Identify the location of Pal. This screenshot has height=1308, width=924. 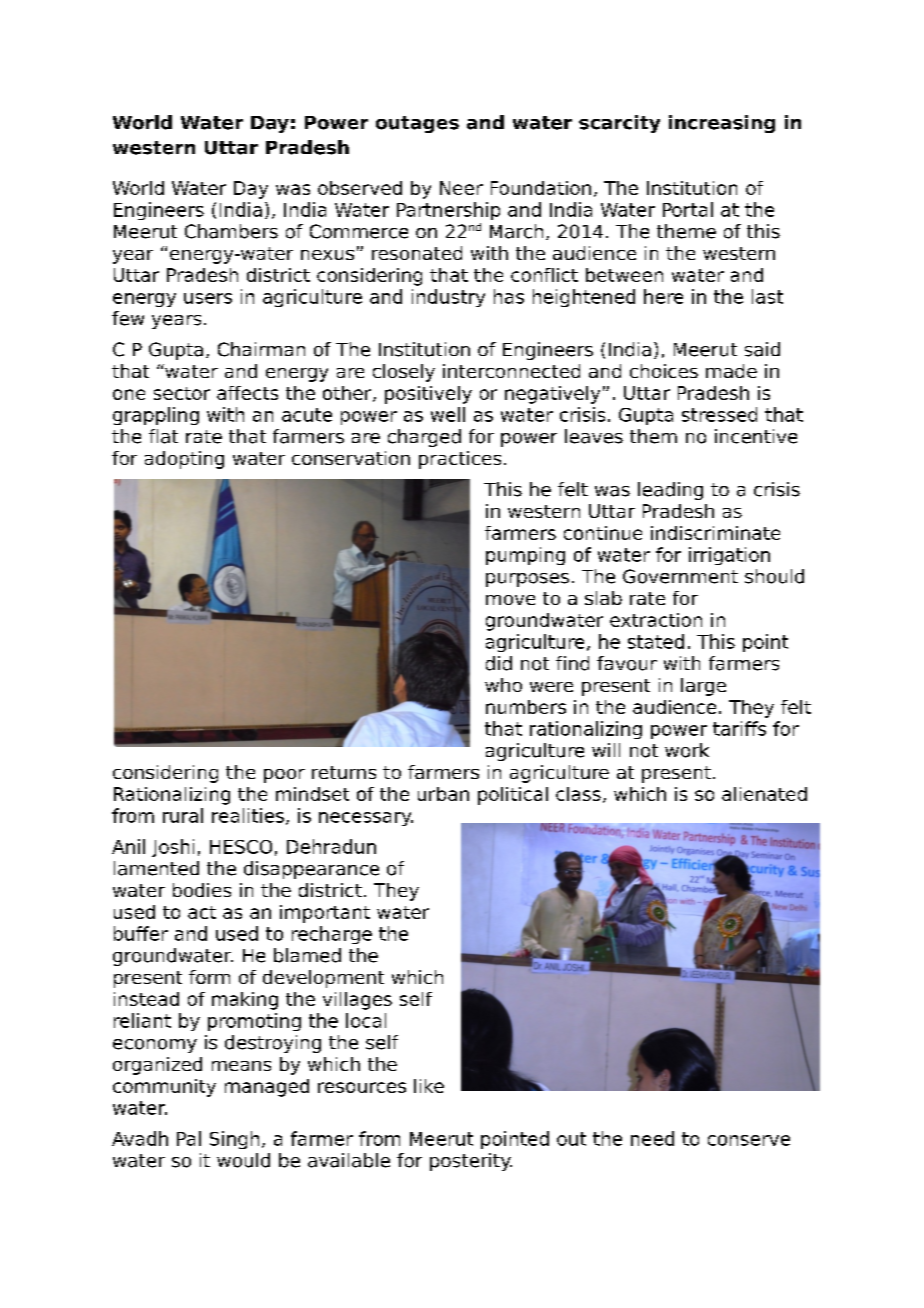
(189, 1138).
